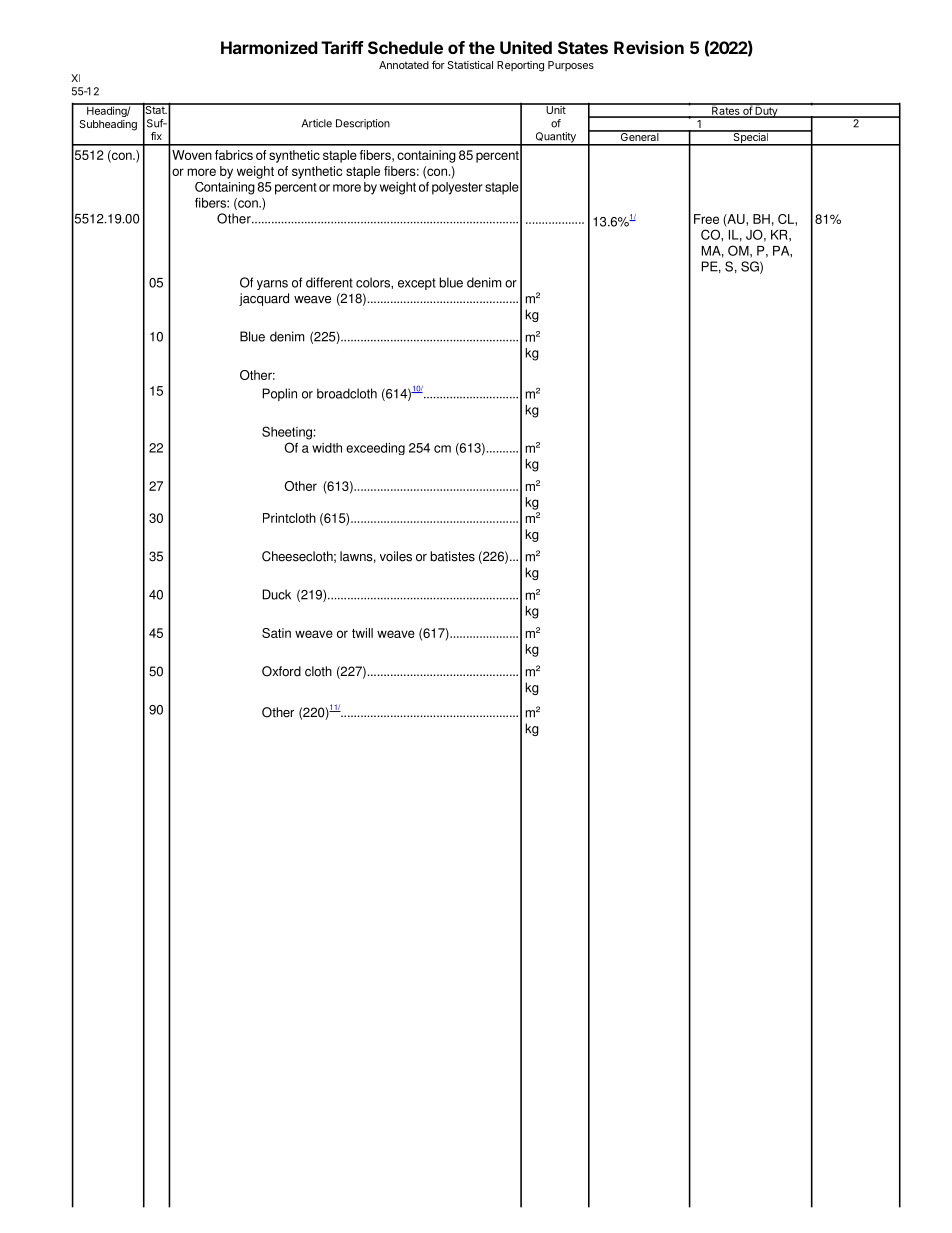 This image has width=952, height=1233. What do you see at coordinates (649, 47) in the image?
I see `Revision` at bounding box center [649, 47].
